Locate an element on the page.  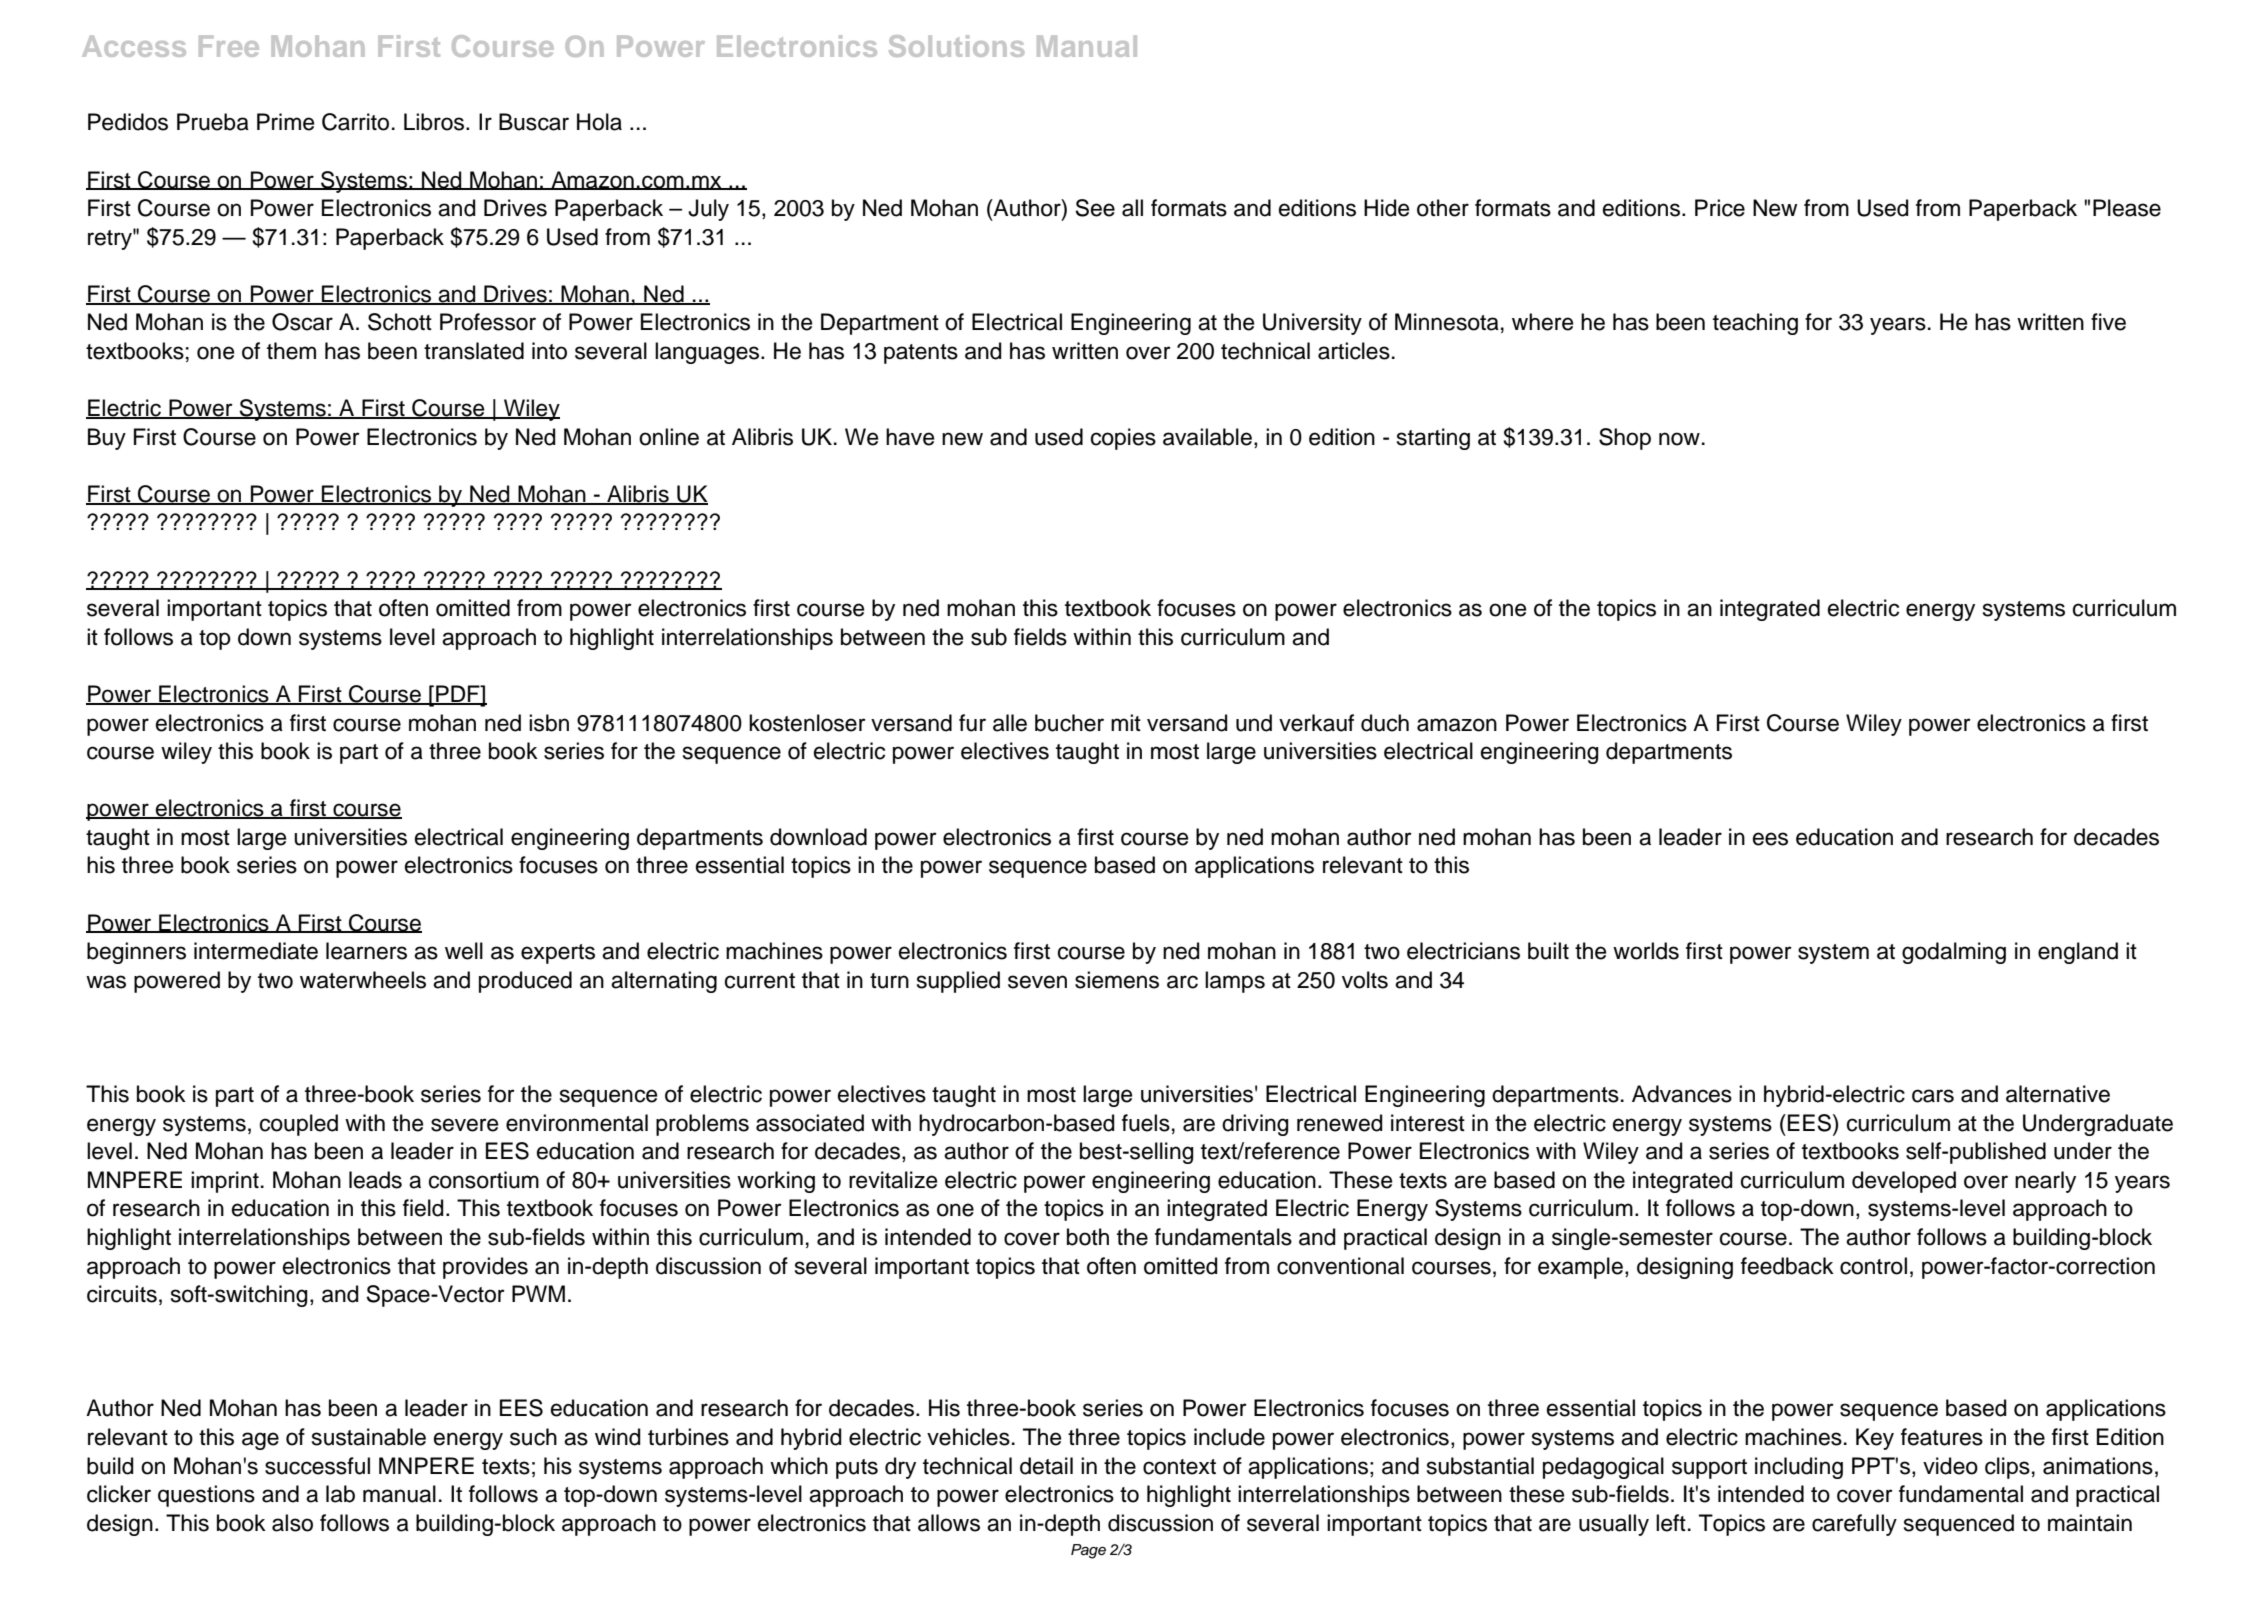
copies is located at coordinates (1123, 439).
